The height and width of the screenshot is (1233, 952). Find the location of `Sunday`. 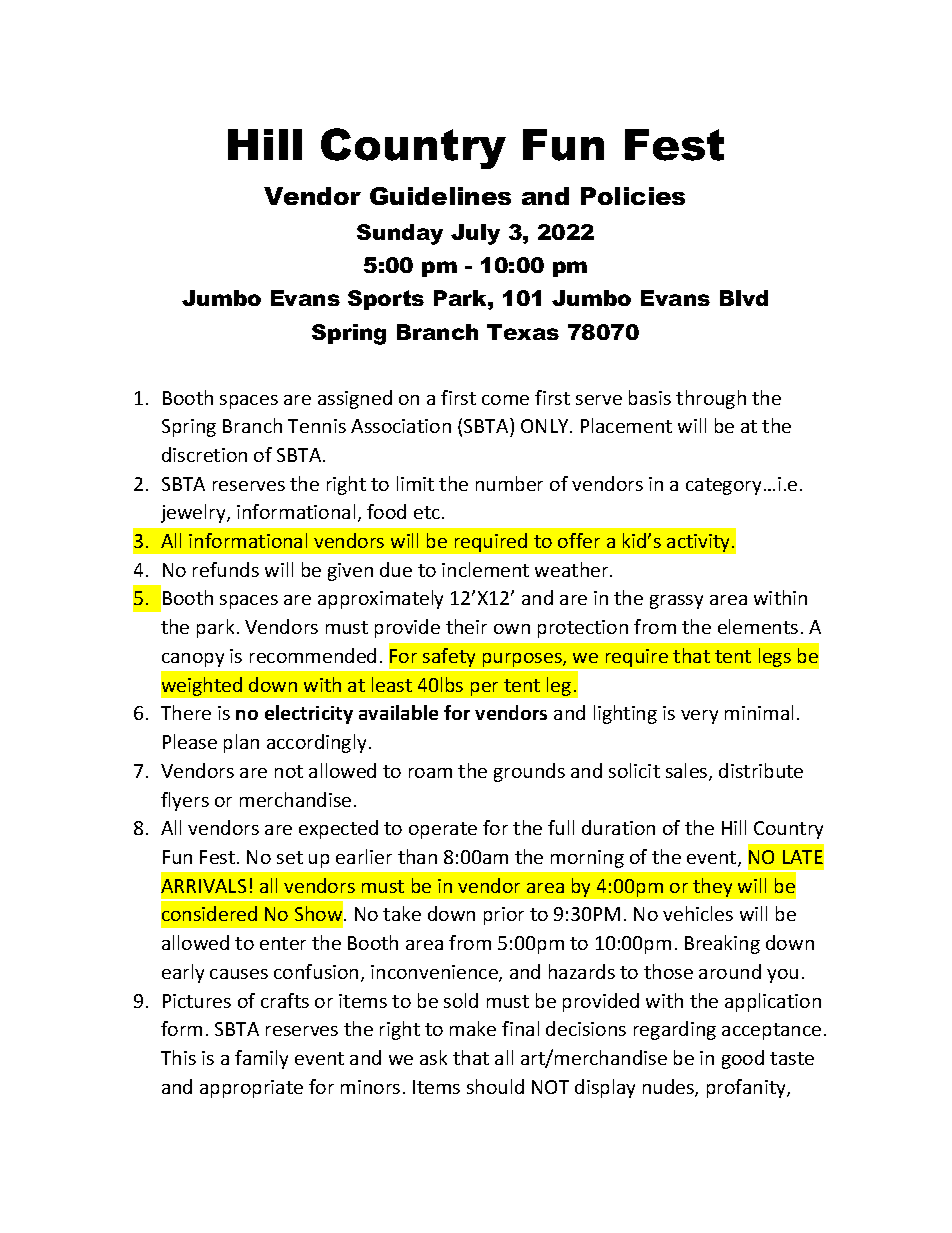

Sunday is located at coordinates (400, 234).
